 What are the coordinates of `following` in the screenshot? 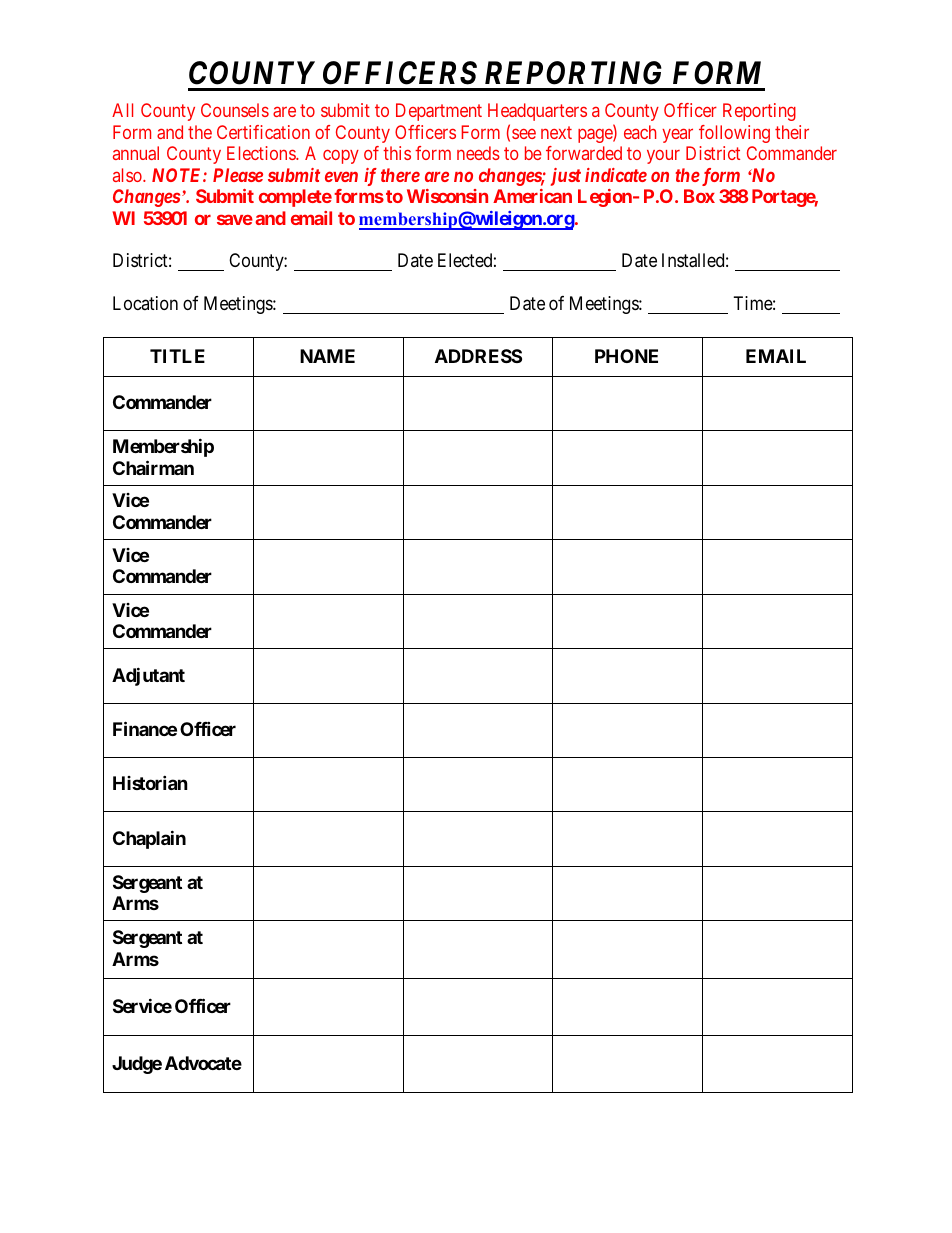 It's located at (734, 134).
